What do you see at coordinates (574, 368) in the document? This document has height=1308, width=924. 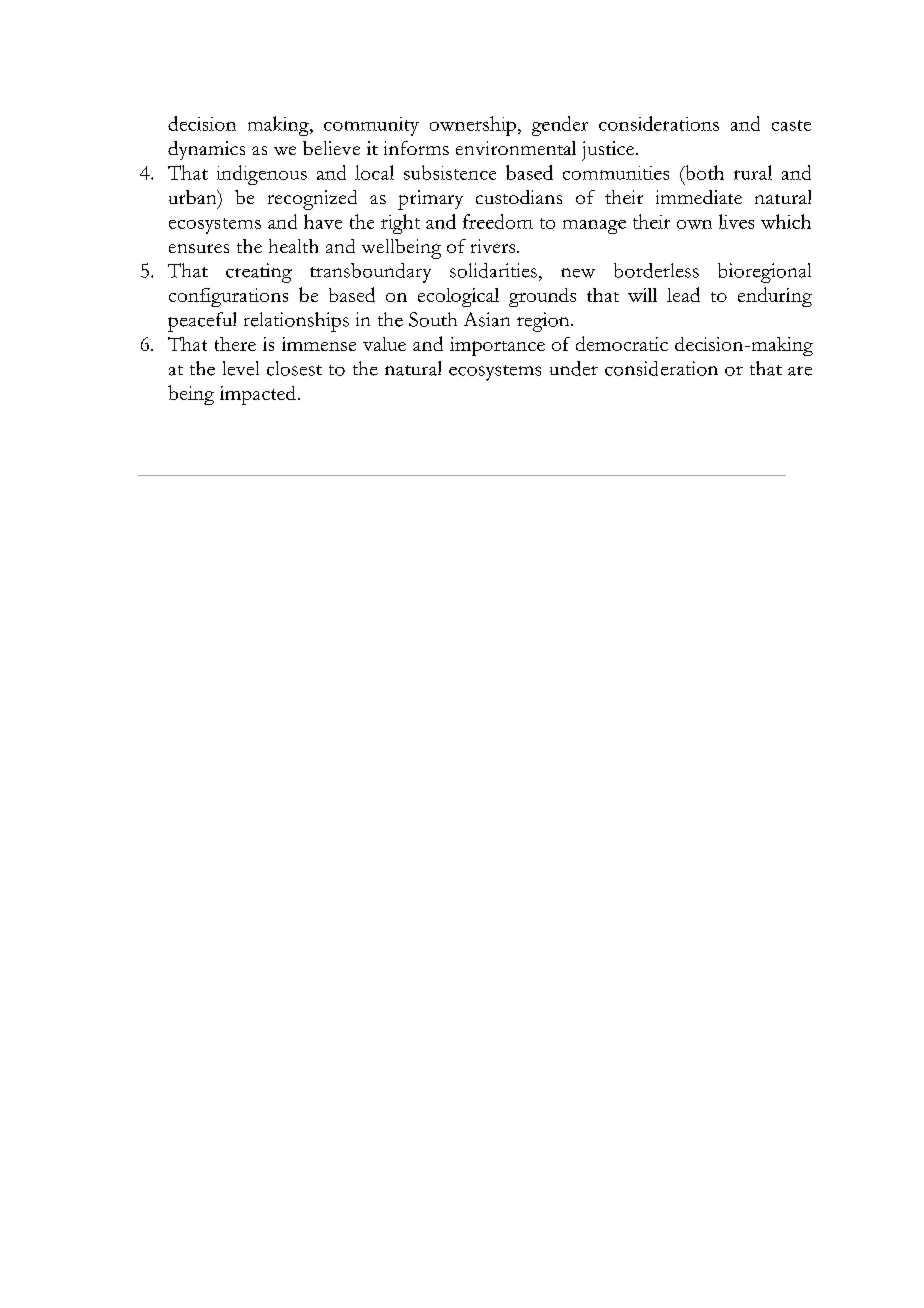 I see `under` at bounding box center [574, 368].
